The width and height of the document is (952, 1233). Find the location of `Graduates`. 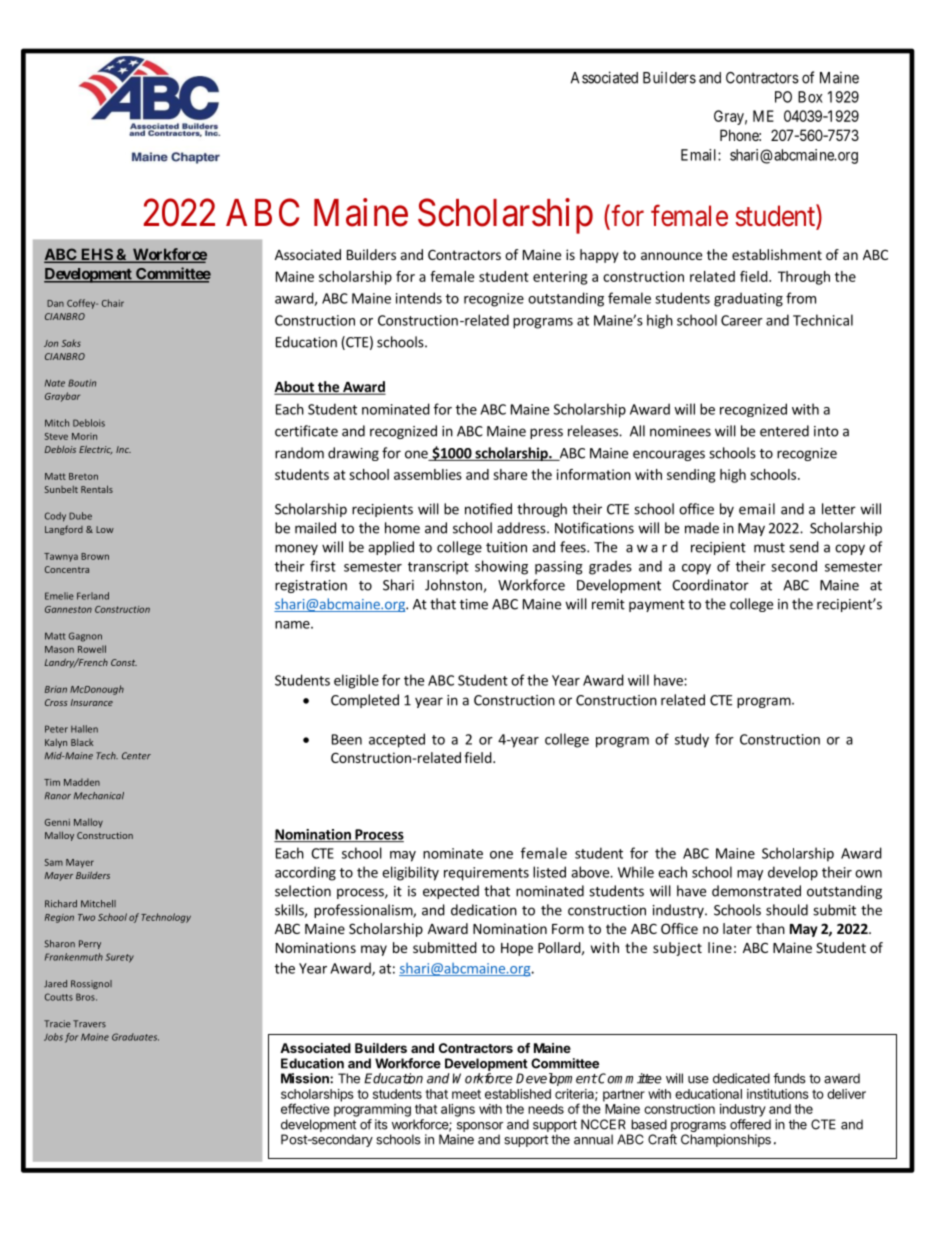

Graduates is located at coordinates (135, 1037).
